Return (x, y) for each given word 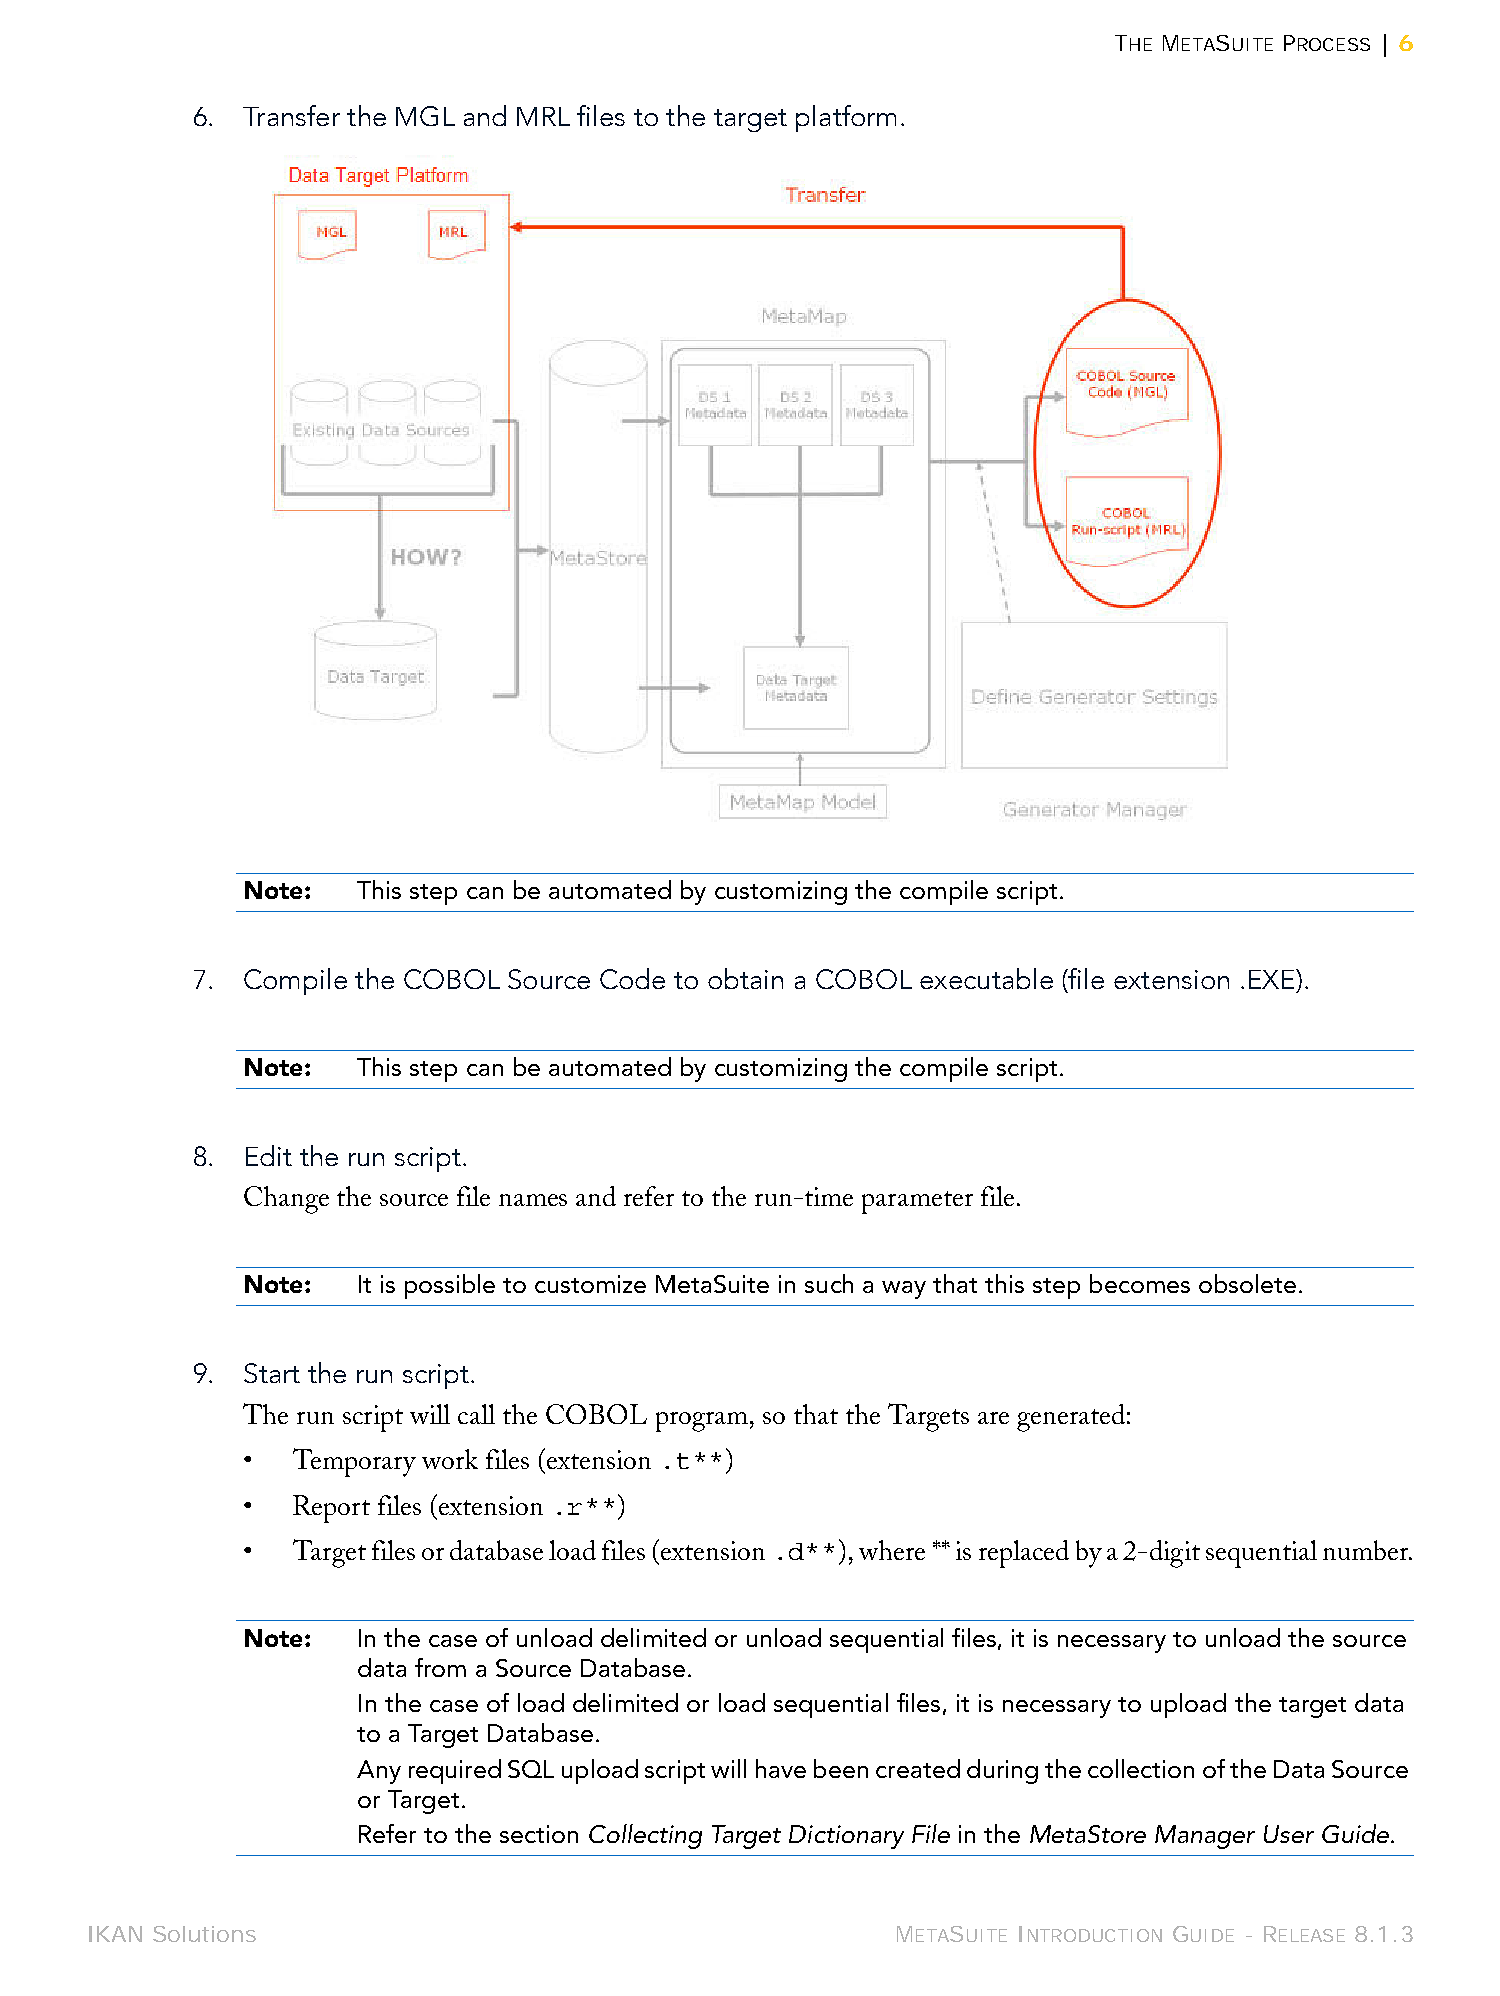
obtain (745, 978)
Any (379, 1772)
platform (846, 118)
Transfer (291, 115)
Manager (1205, 1837)
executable (986, 978)
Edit (269, 1155)
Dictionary (846, 1837)
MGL (425, 116)
